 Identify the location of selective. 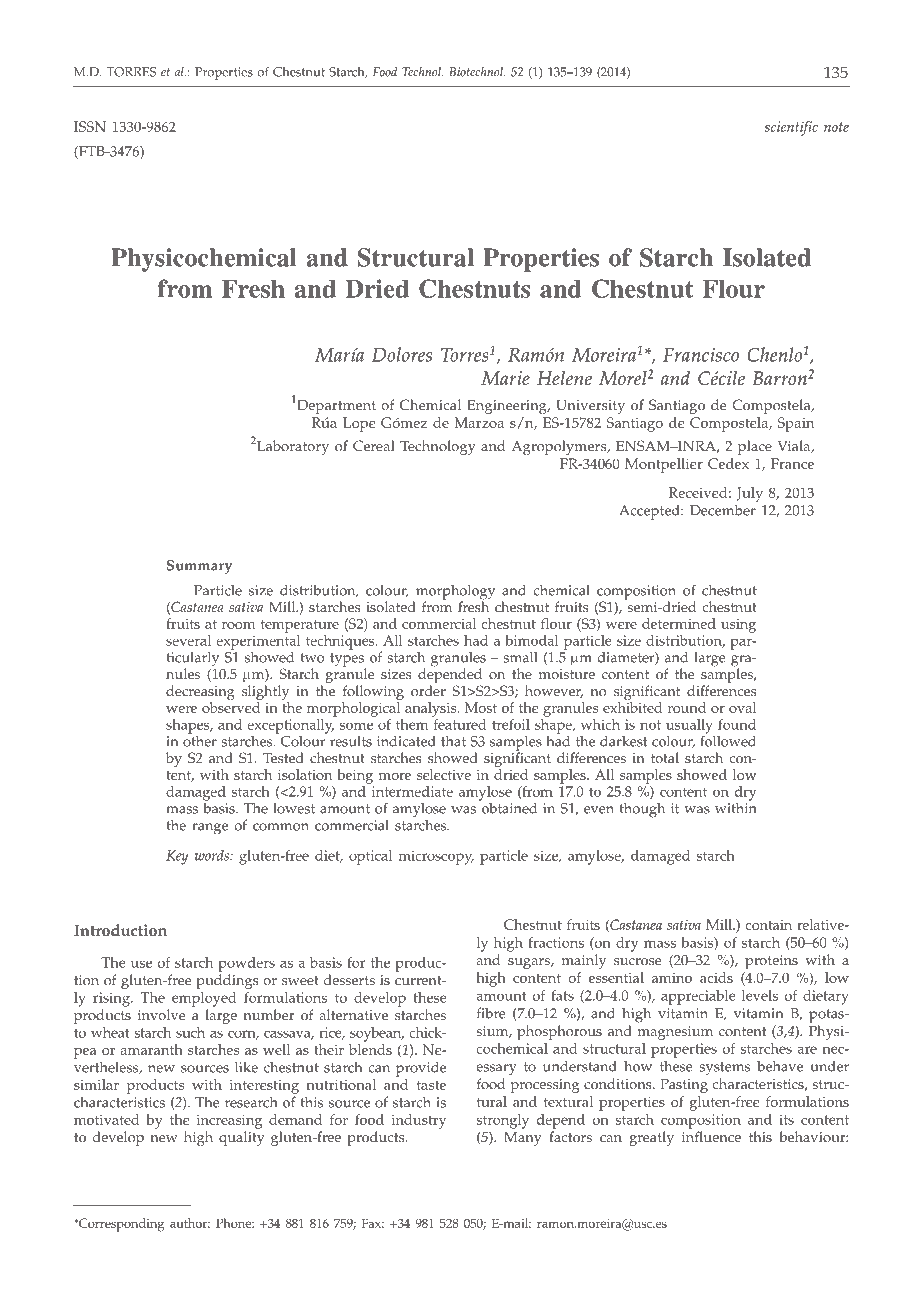
(444, 774).
